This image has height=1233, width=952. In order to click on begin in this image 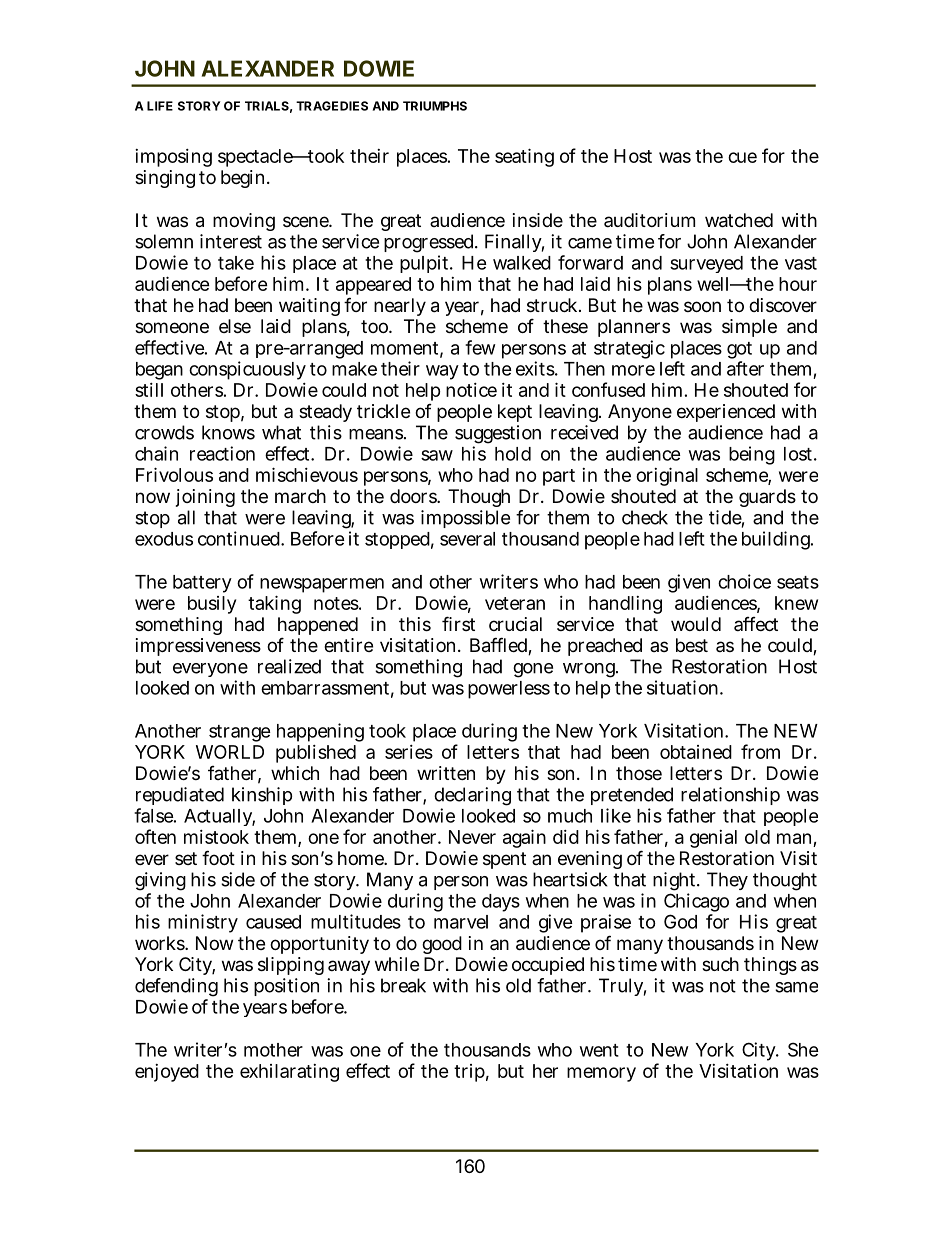, I will do `click(244, 179)`.
